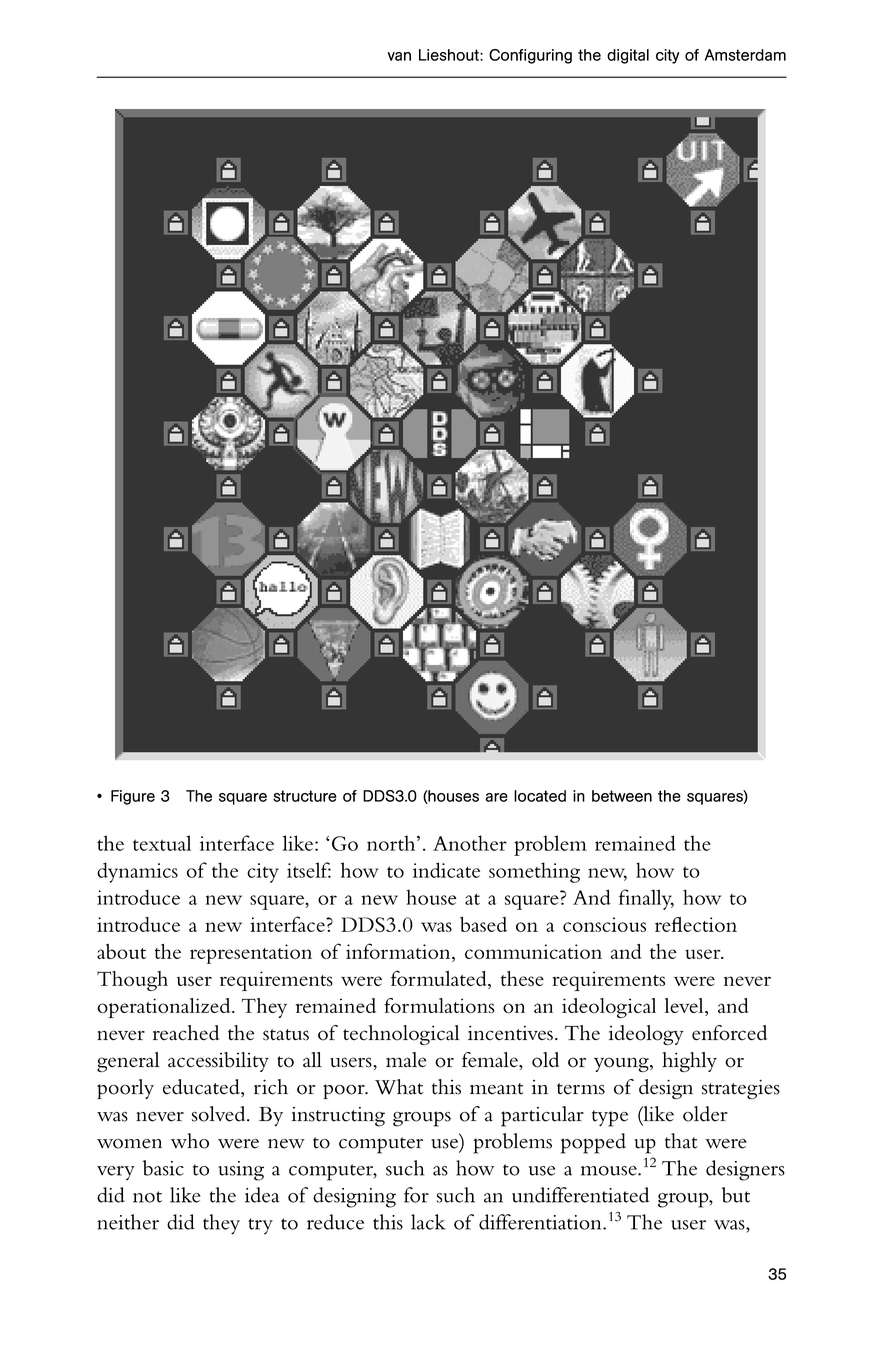  What do you see at coordinates (530, 56) in the page?
I see `Configuring` at bounding box center [530, 56].
